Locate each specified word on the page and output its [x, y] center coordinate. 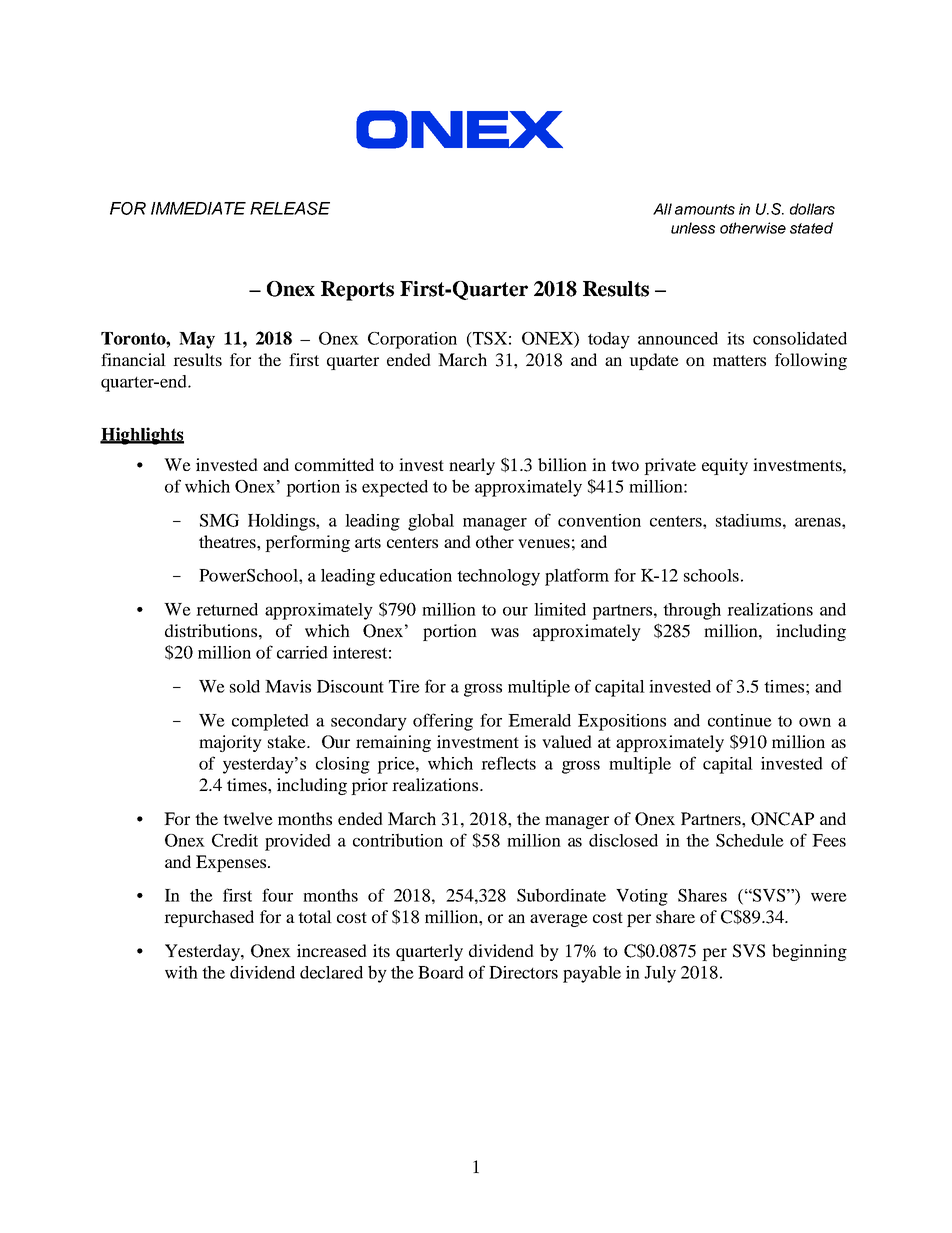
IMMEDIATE [198, 208]
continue [740, 720]
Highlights [142, 436]
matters [739, 360]
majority [230, 743]
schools [711, 575]
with [181, 972]
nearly [472, 466]
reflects [508, 763]
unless [693, 228]
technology [498, 577]
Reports [357, 291]
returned [227, 609]
